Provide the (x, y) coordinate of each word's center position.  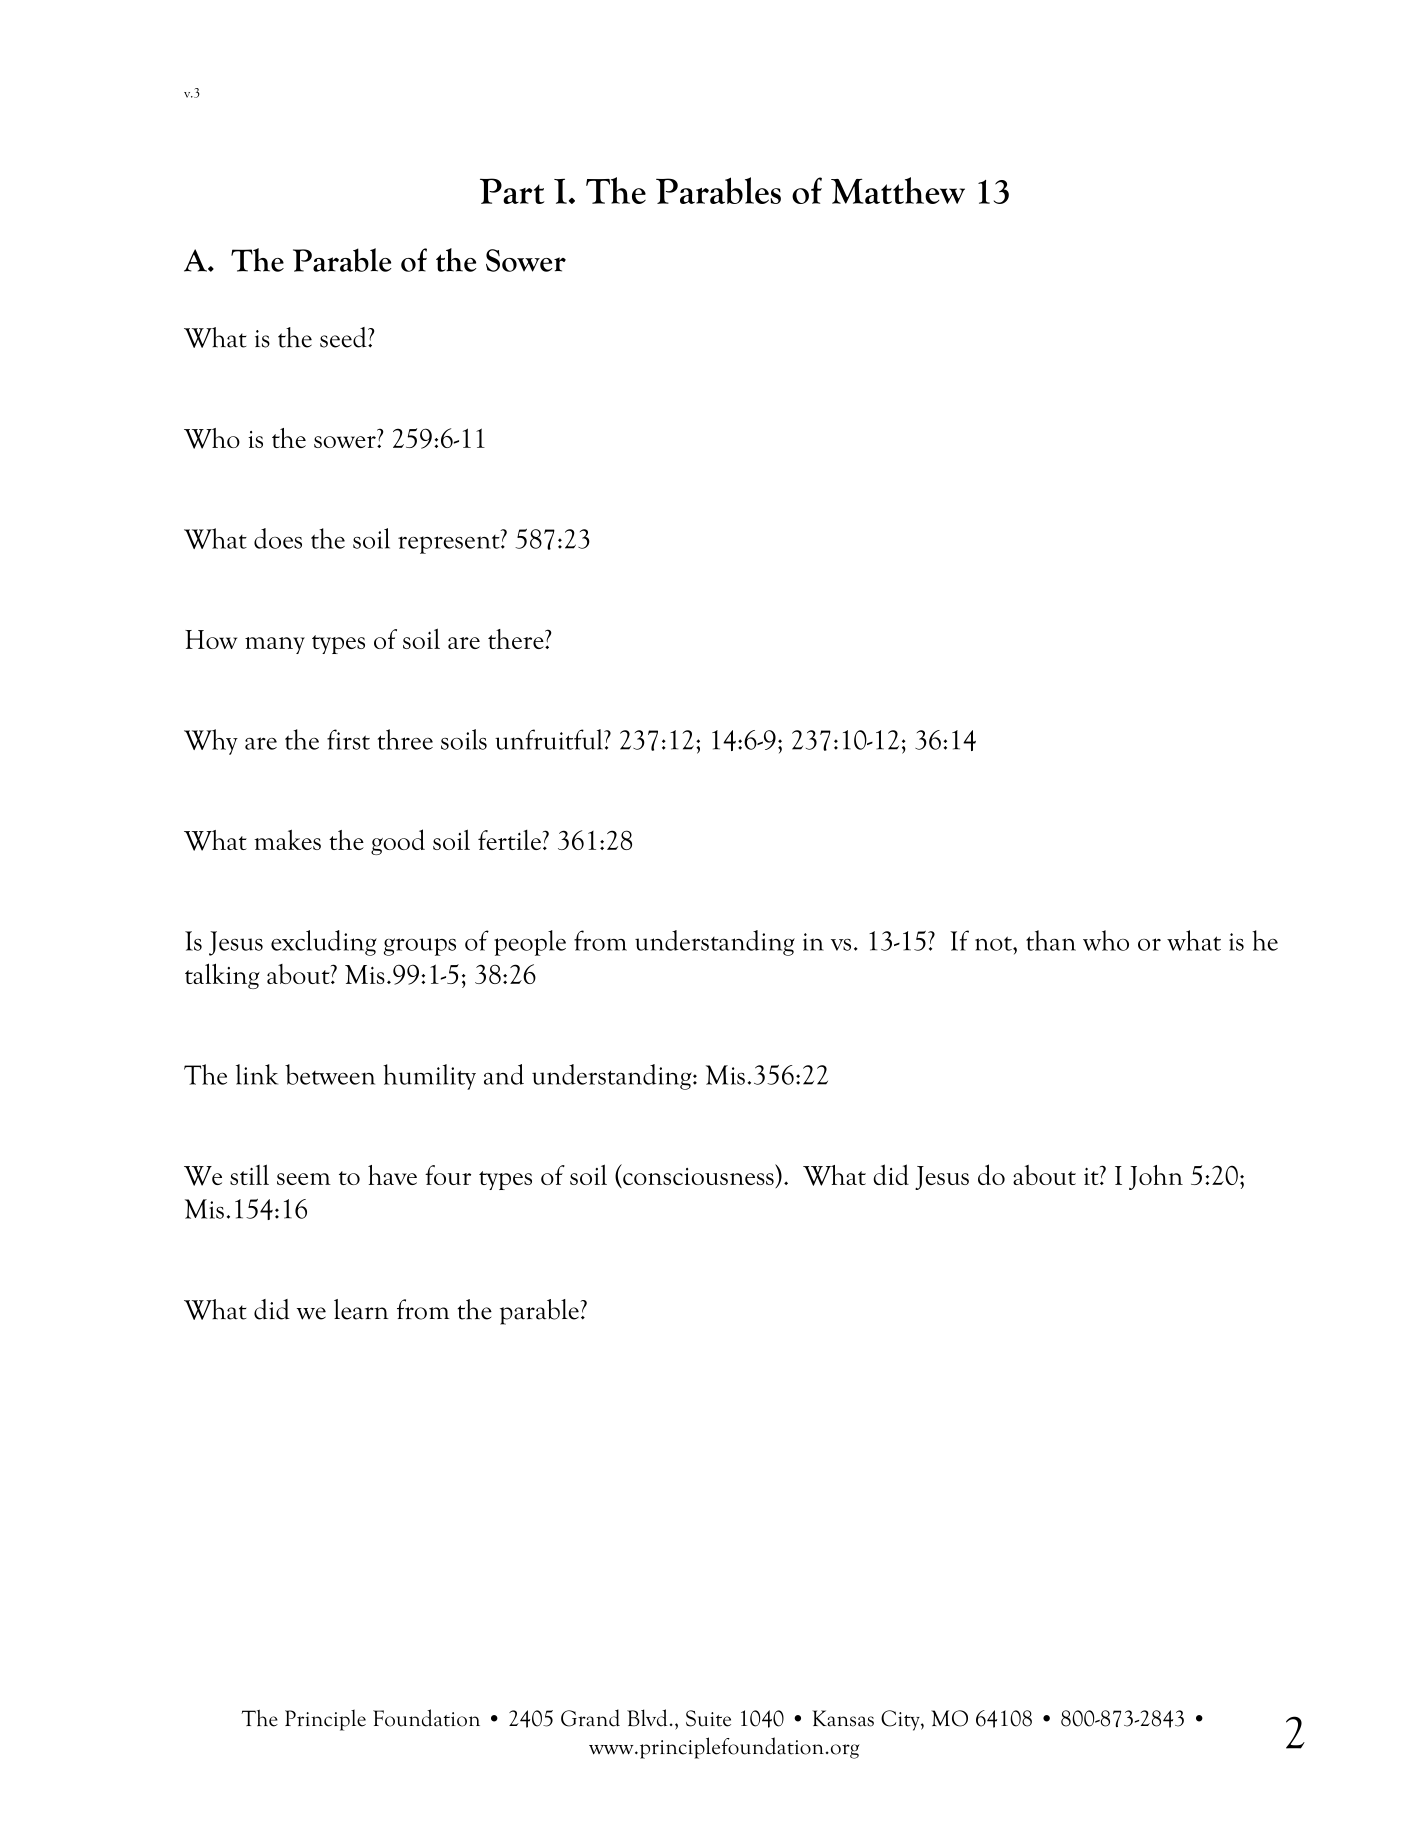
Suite (708, 1718)
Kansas (843, 1718)
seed (344, 337)
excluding (324, 943)
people (530, 943)
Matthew (898, 190)
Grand (590, 1718)
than (1051, 940)
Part (512, 191)
